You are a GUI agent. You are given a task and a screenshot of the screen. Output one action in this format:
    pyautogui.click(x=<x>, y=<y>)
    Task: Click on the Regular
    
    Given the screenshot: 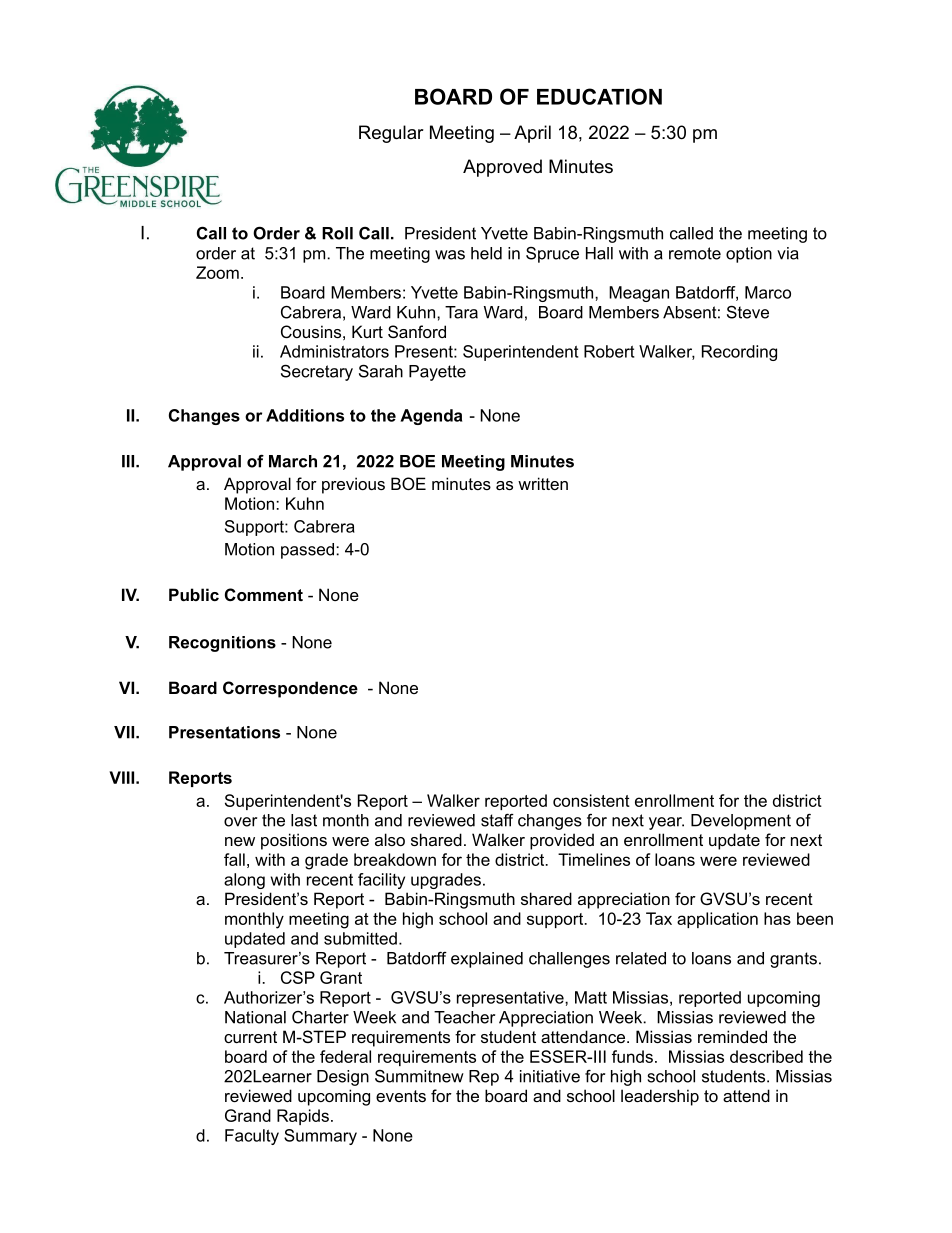 What is the action you would take?
    pyautogui.click(x=391, y=134)
